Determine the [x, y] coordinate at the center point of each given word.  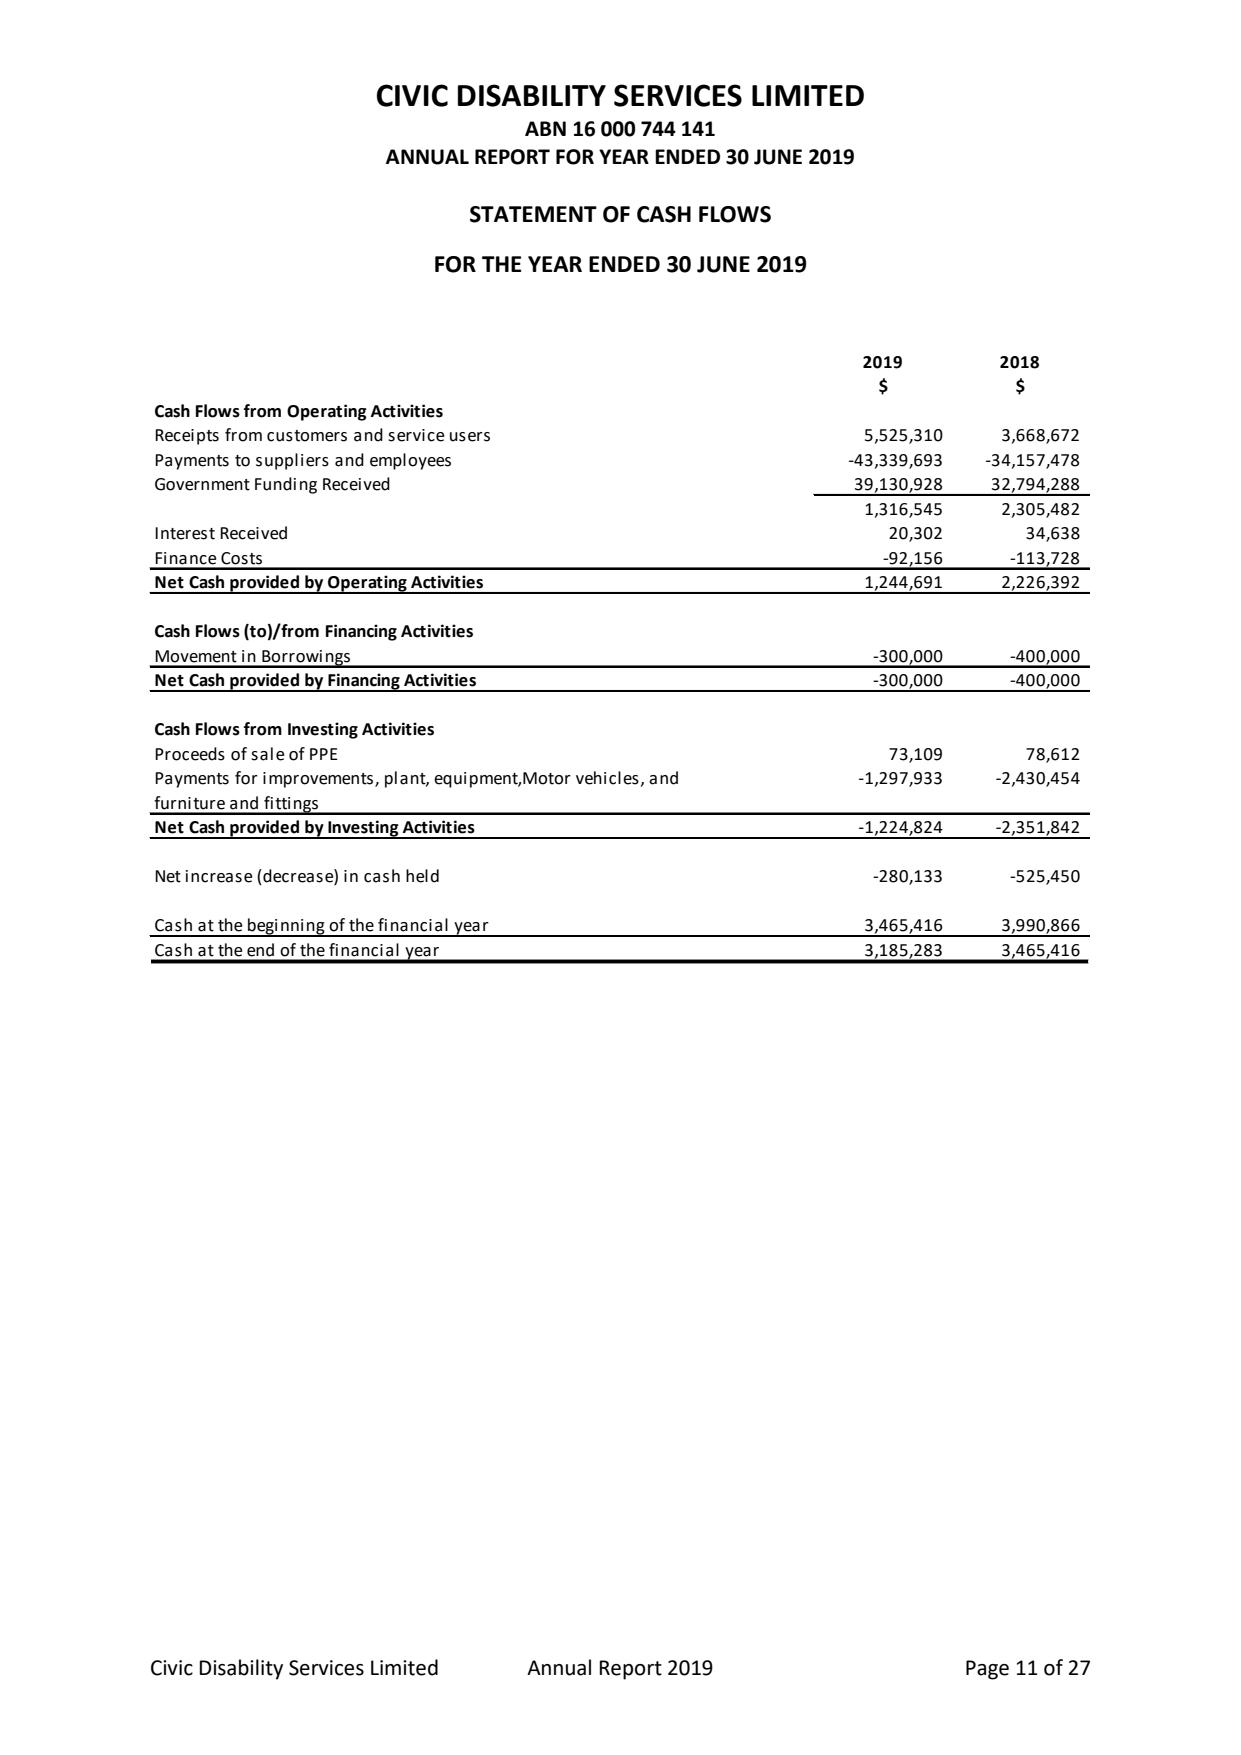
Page [987, 1670]
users [470, 437]
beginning [286, 927]
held [422, 876]
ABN [545, 128]
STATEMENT [533, 214]
